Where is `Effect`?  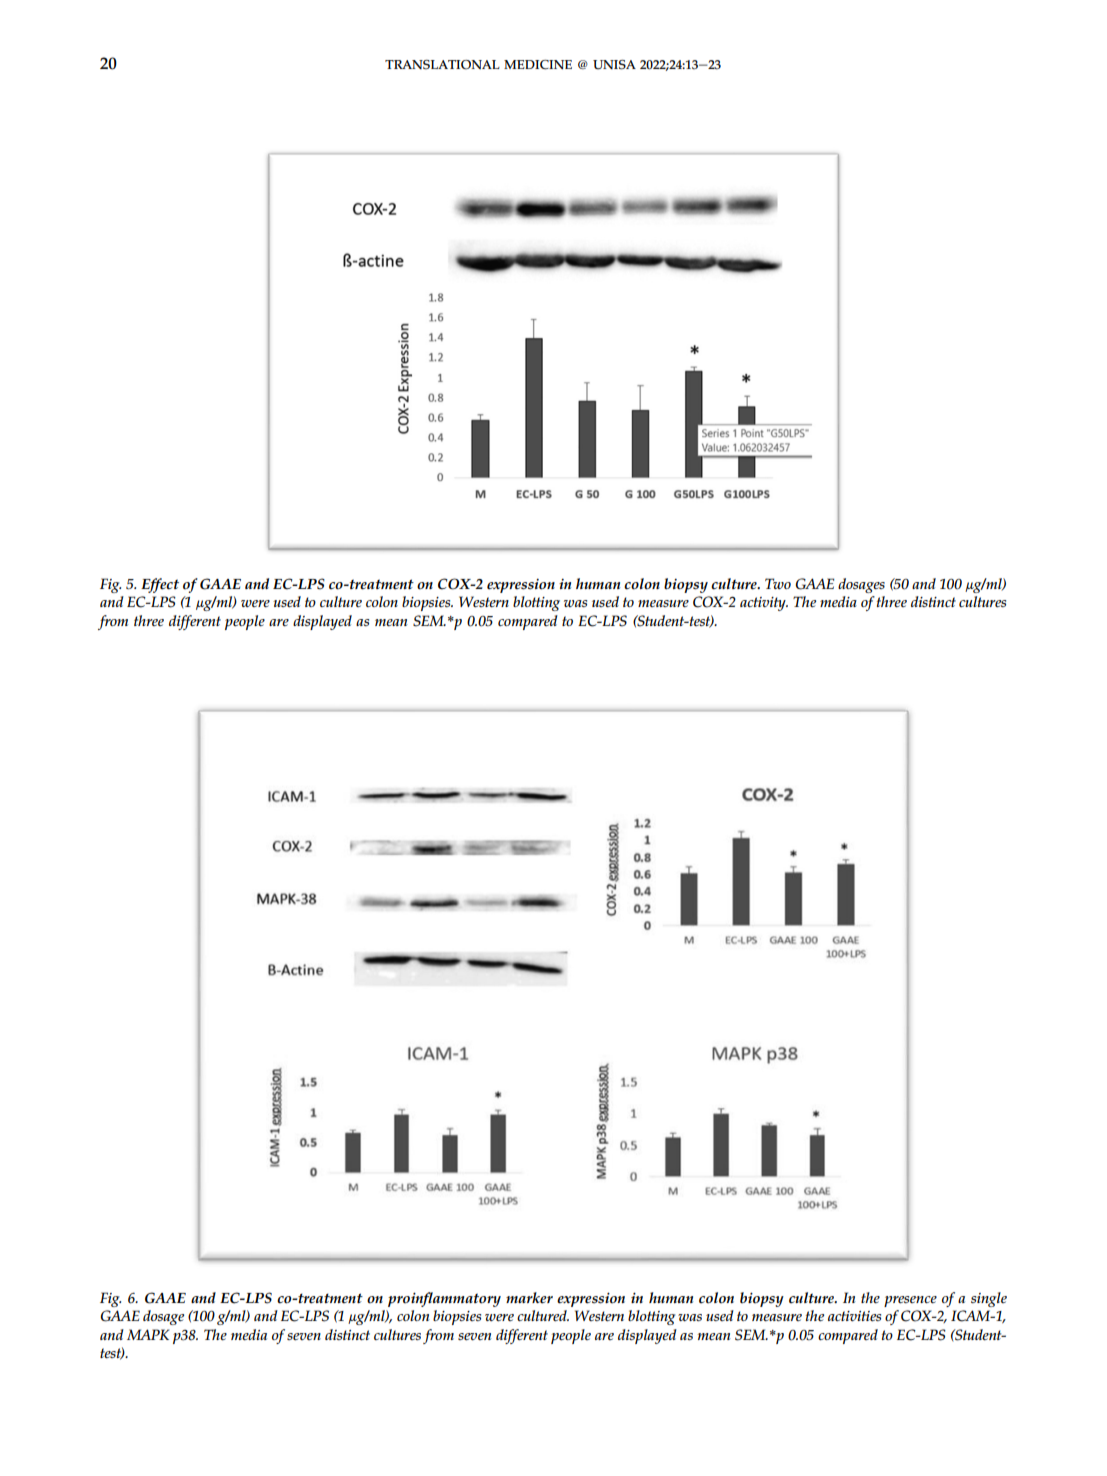 Effect is located at coordinates (160, 585).
